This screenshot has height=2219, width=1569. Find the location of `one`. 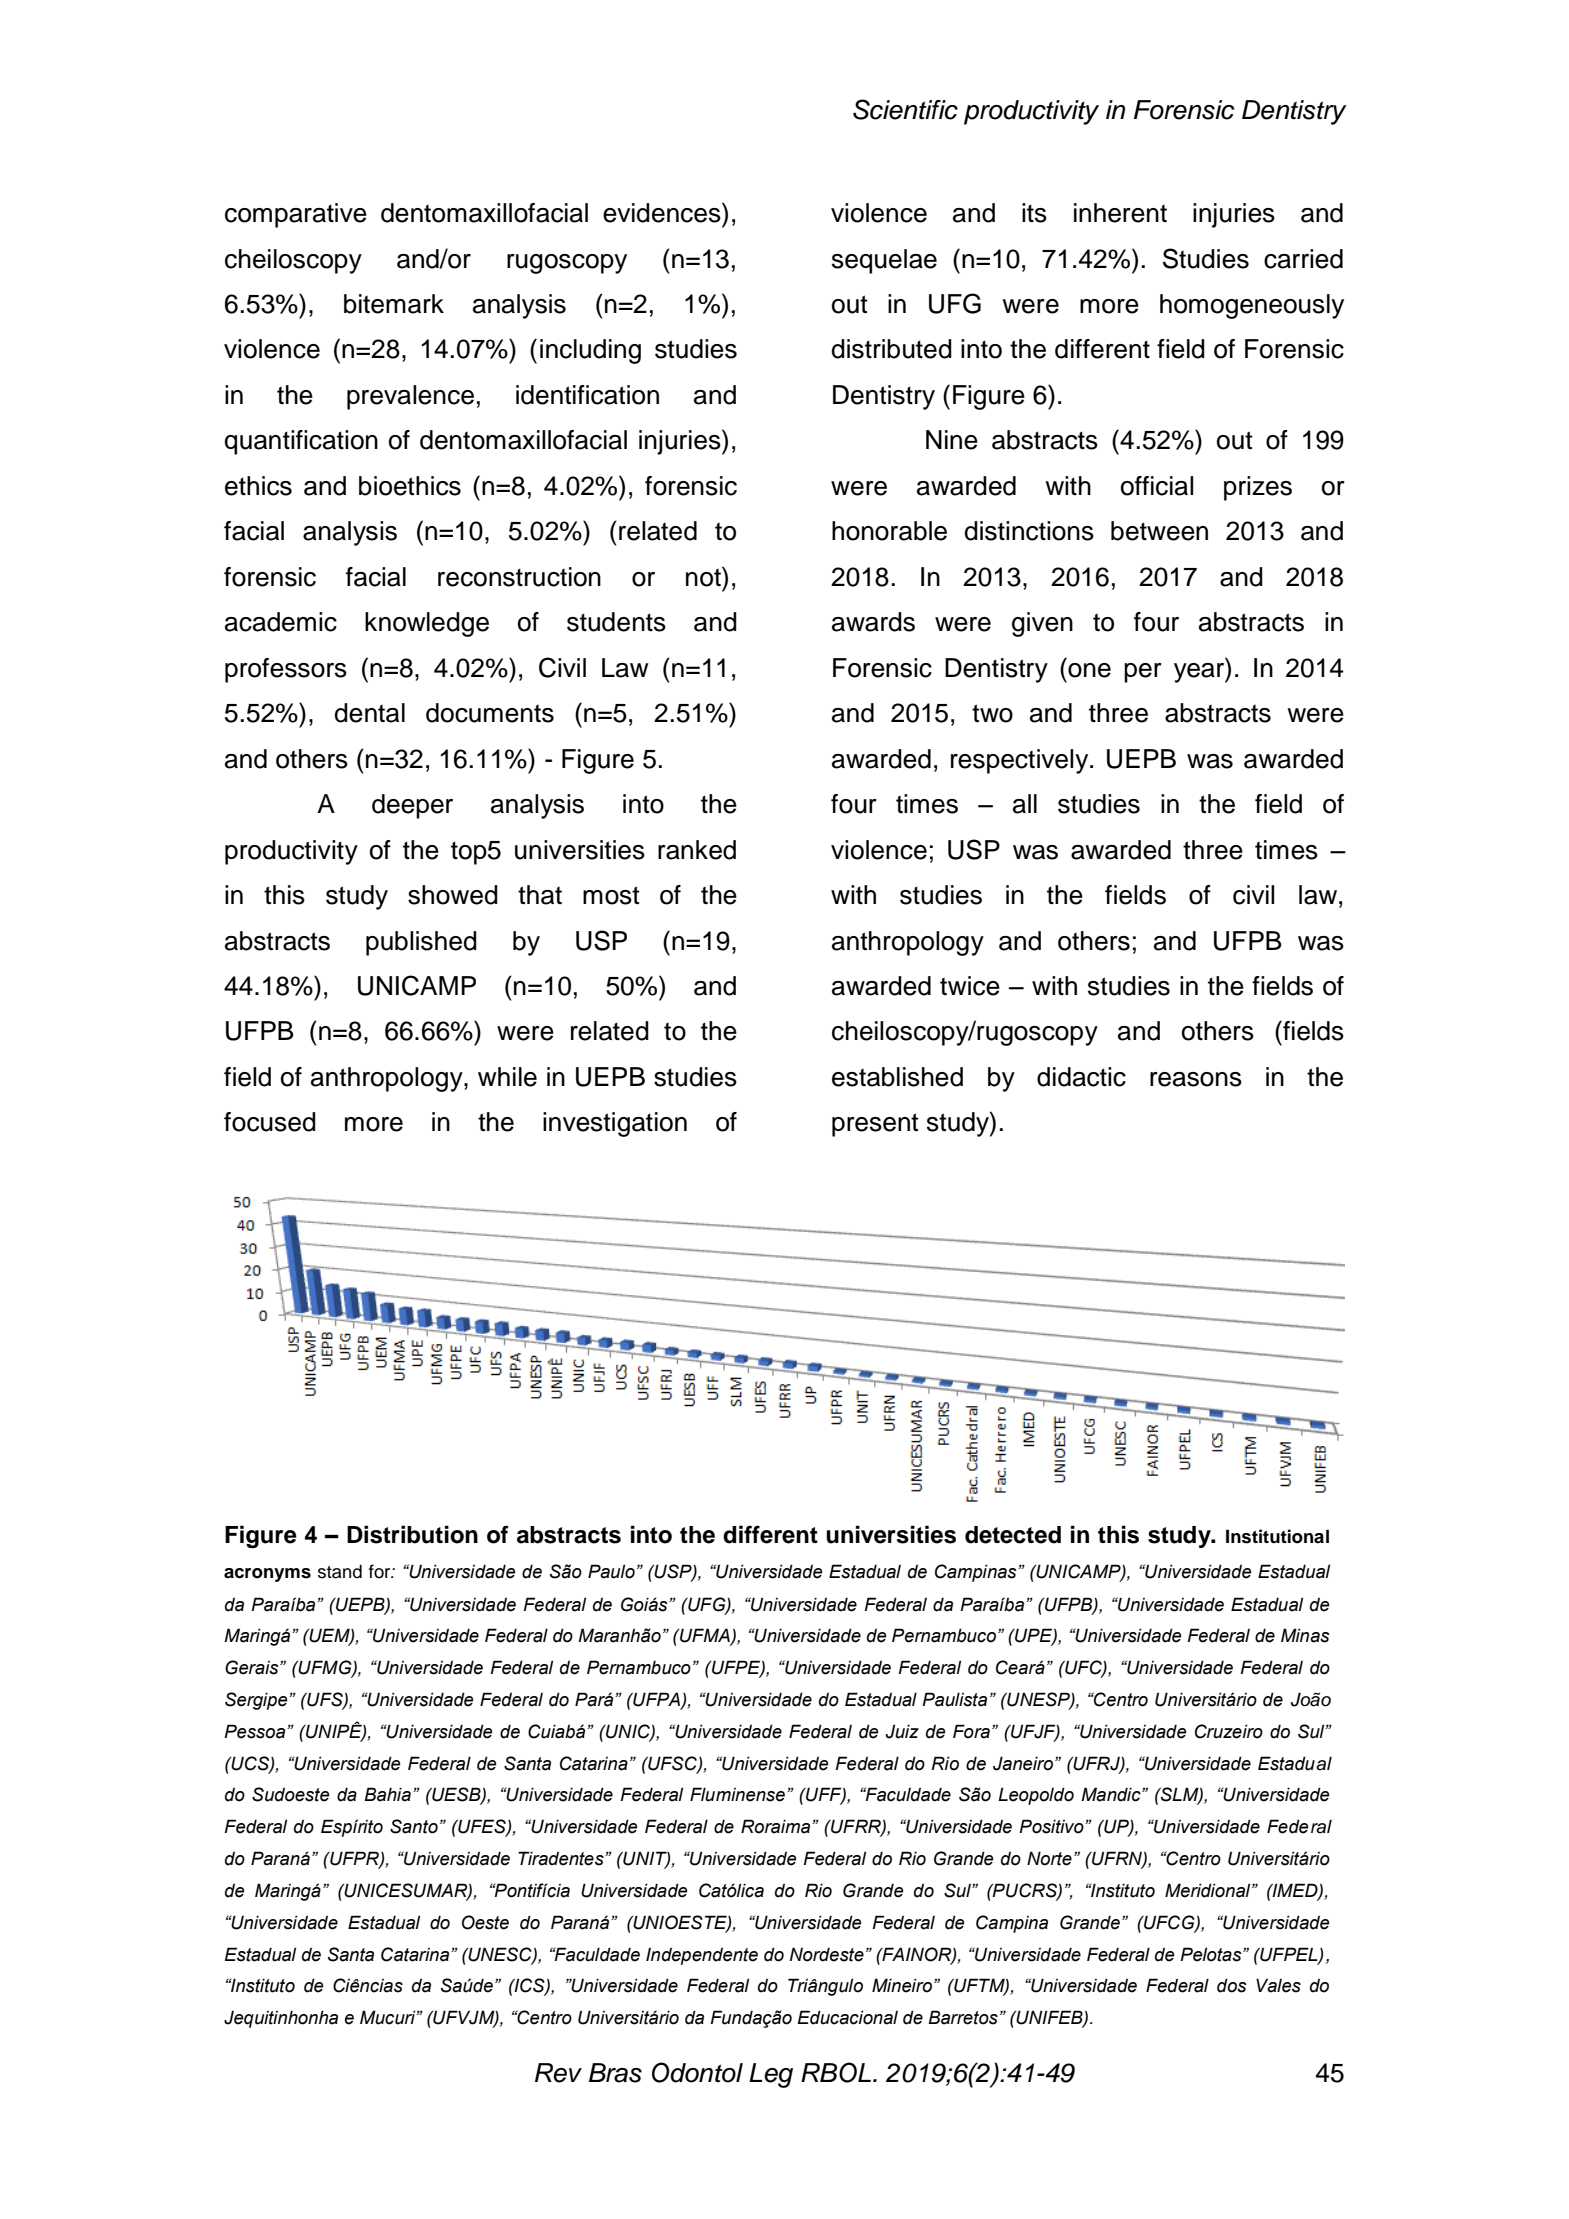

one is located at coordinates (1089, 670).
